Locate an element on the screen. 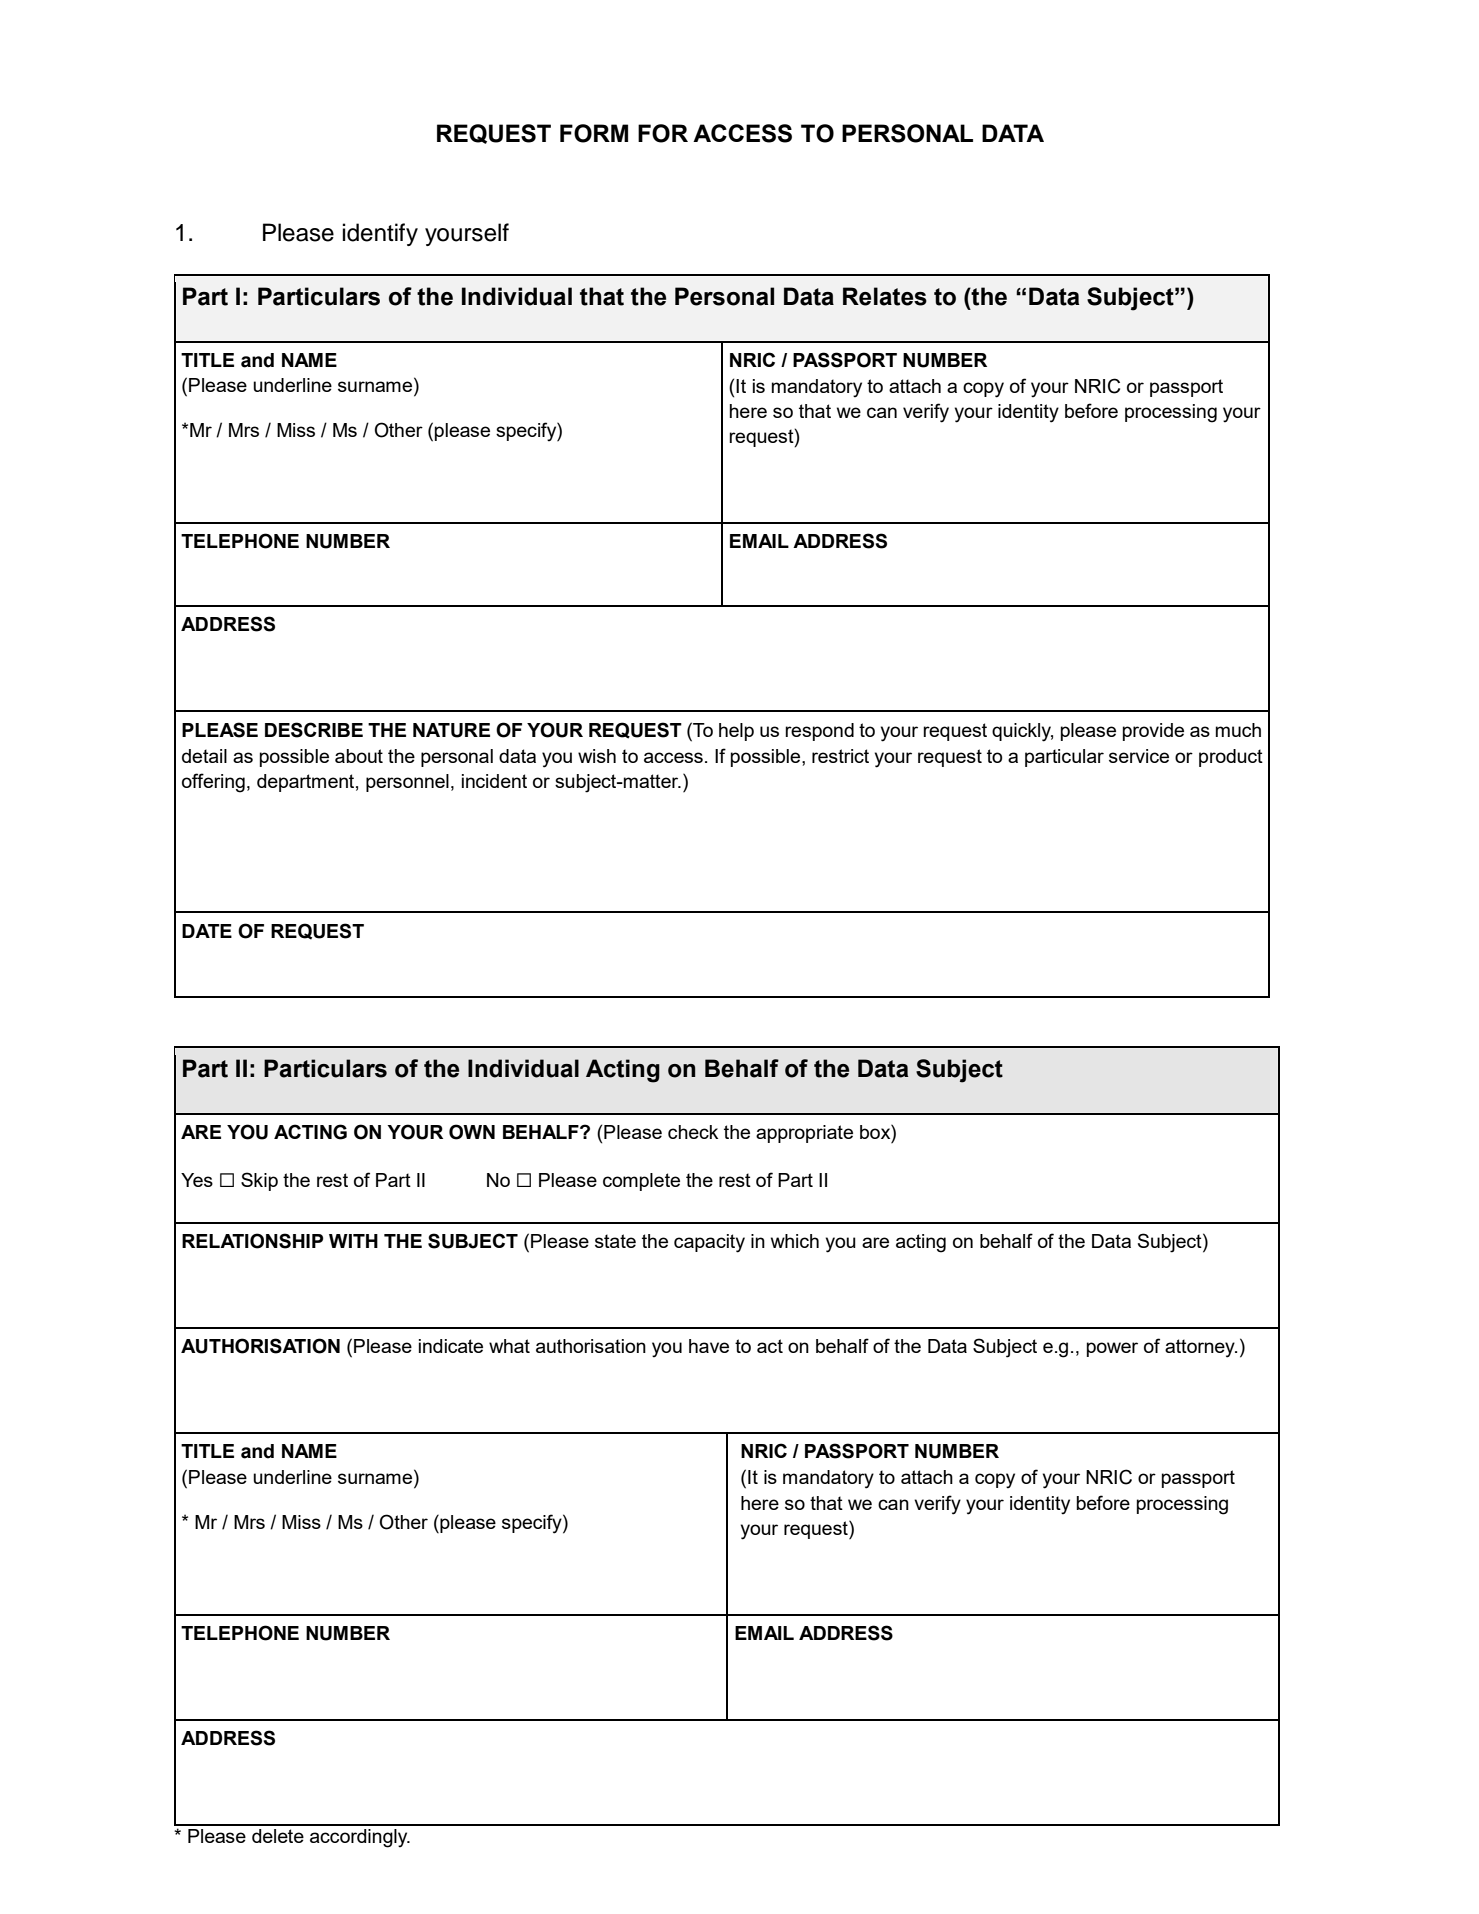  DESCRIBE is located at coordinates (314, 730).
